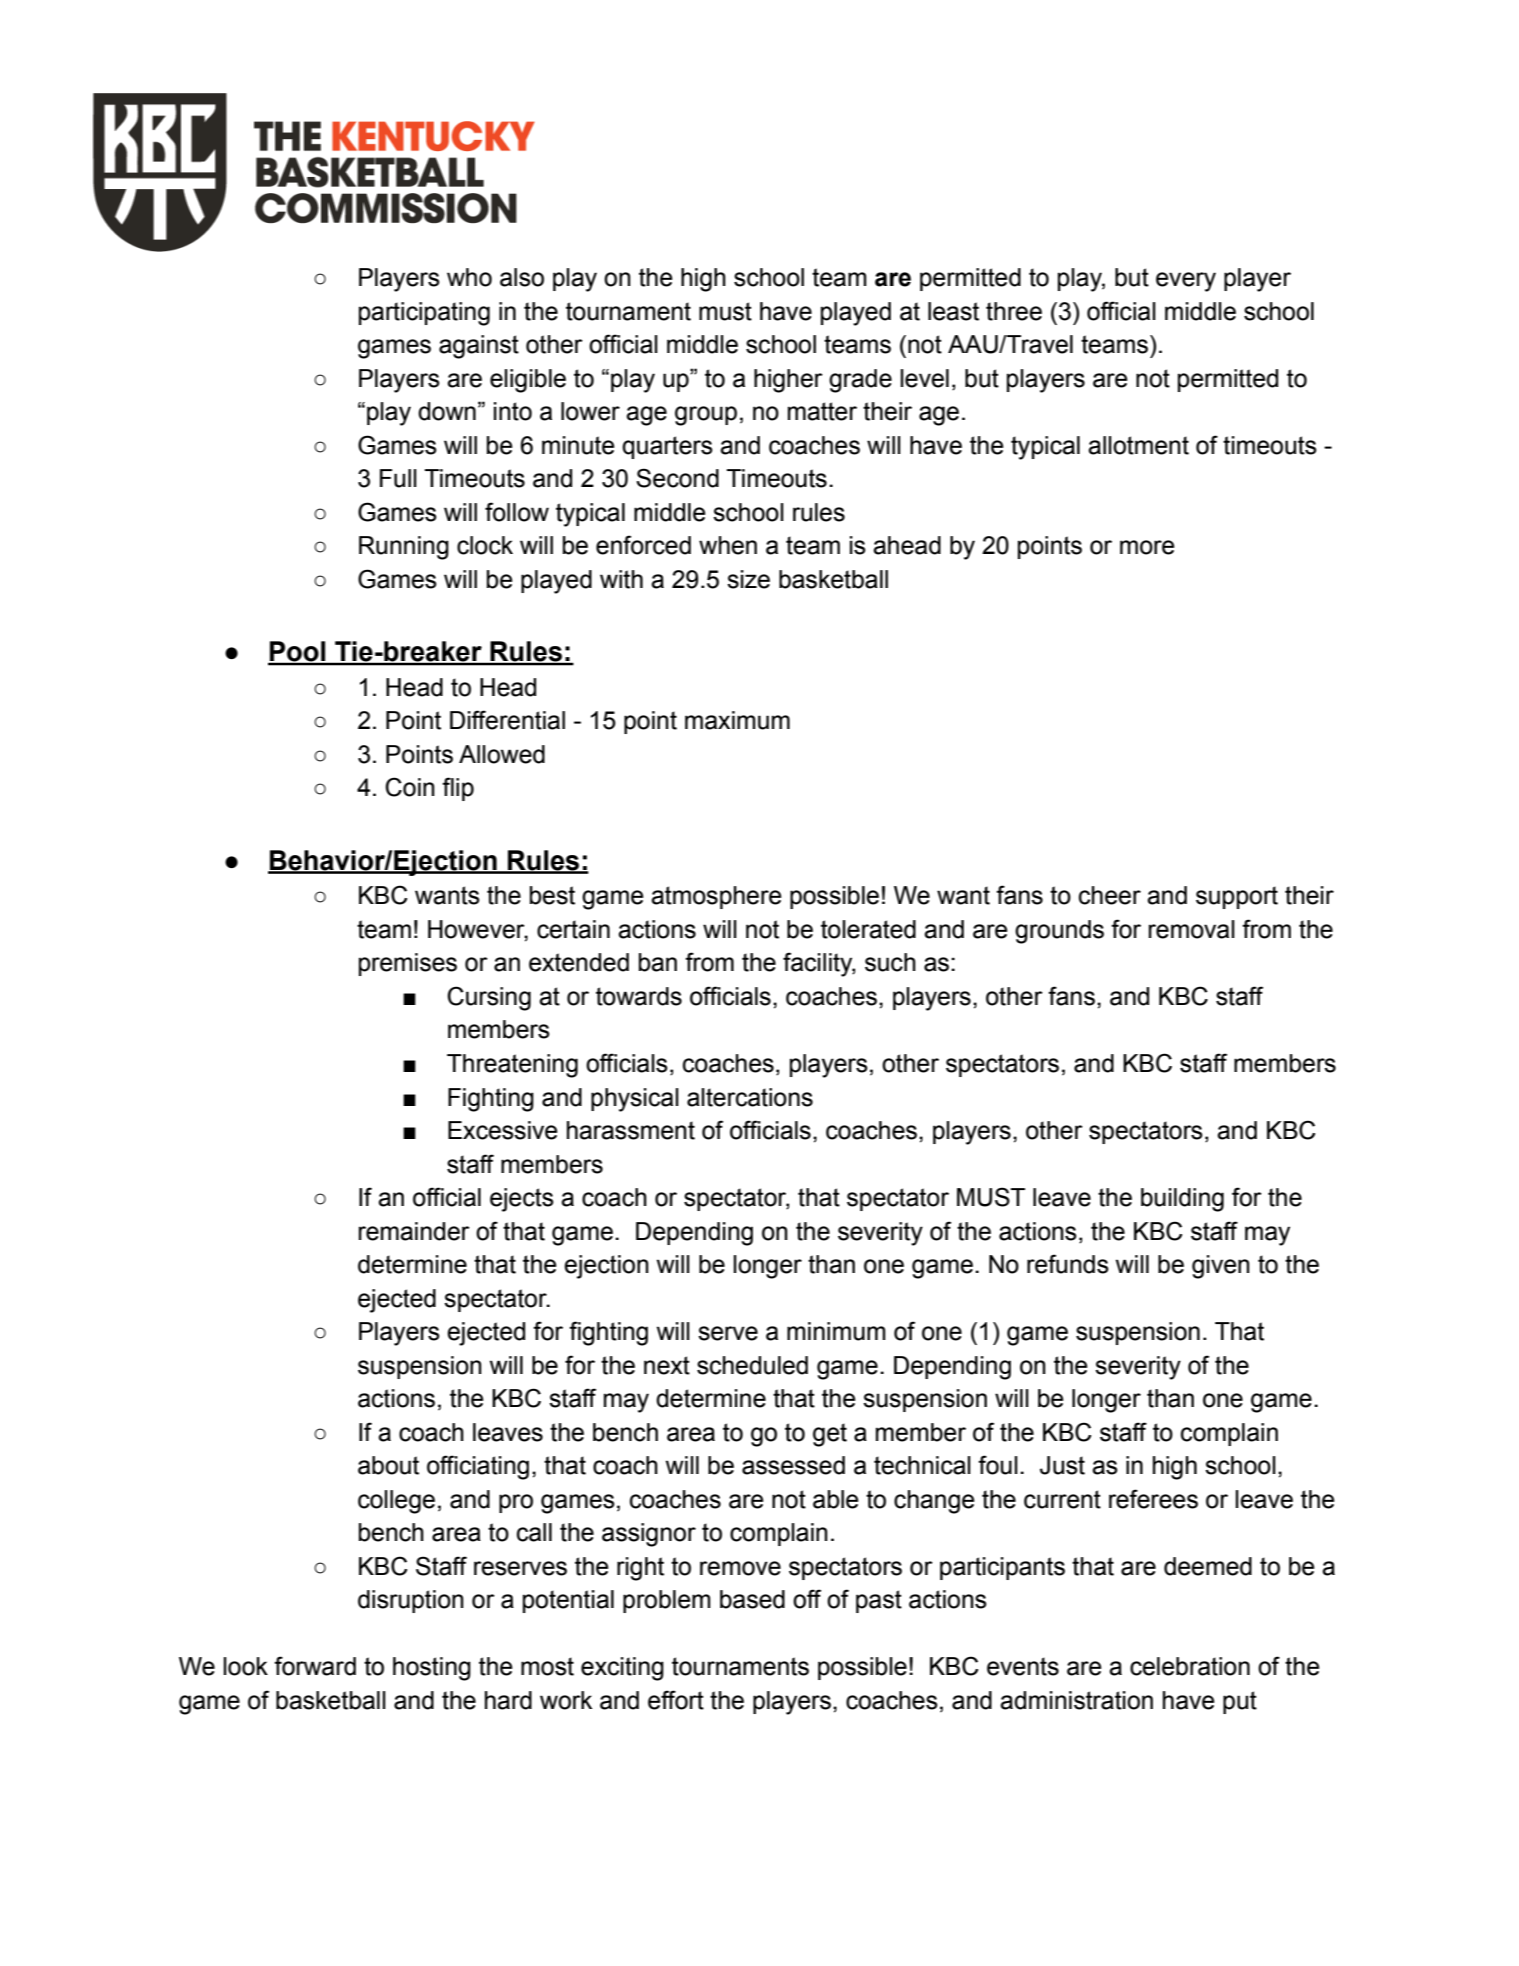 The height and width of the screenshot is (1966, 1519). Describe the element at coordinates (1186, 282) in the screenshot. I see `every` at that location.
